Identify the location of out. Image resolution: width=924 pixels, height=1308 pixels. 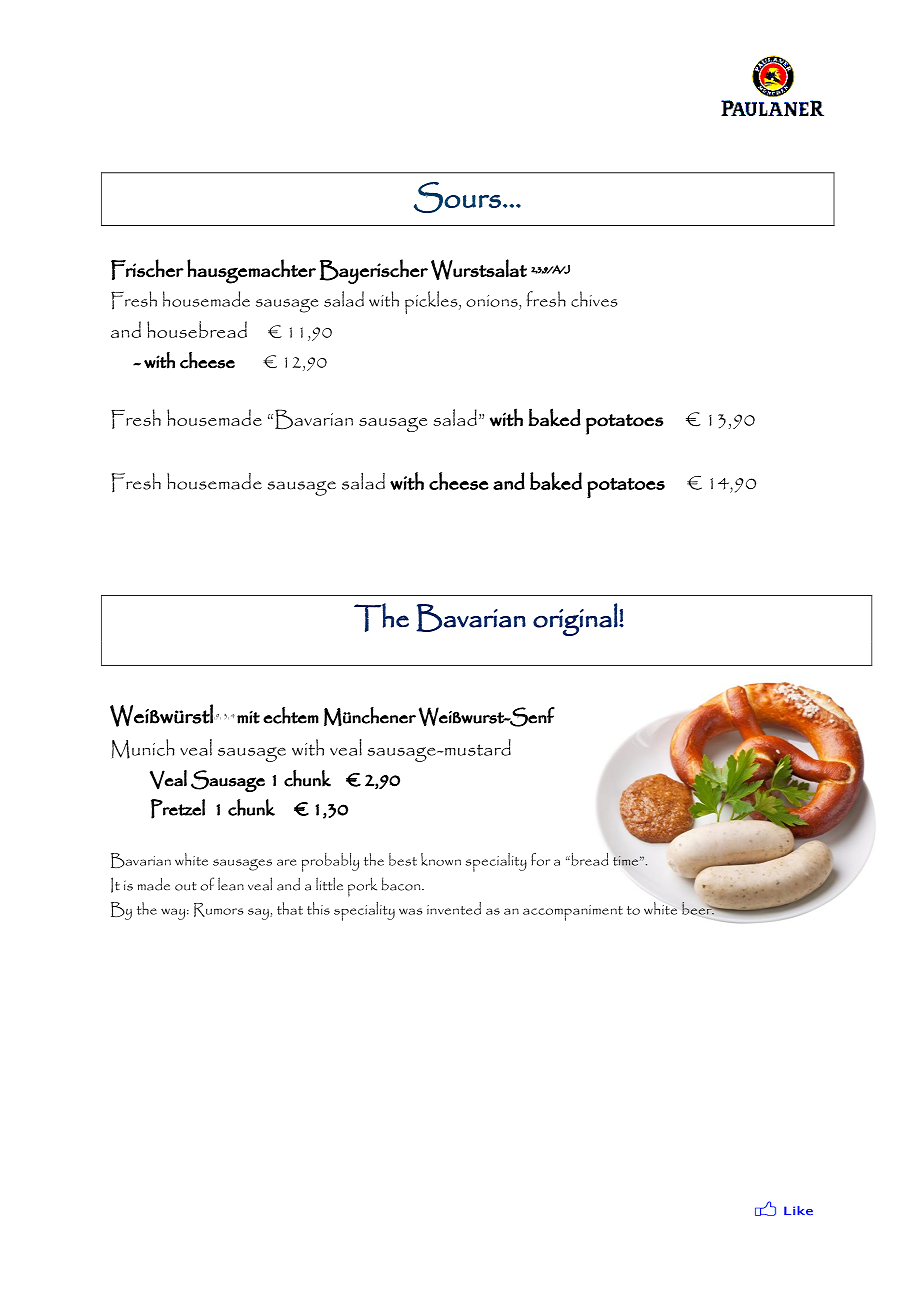
(186, 886).
